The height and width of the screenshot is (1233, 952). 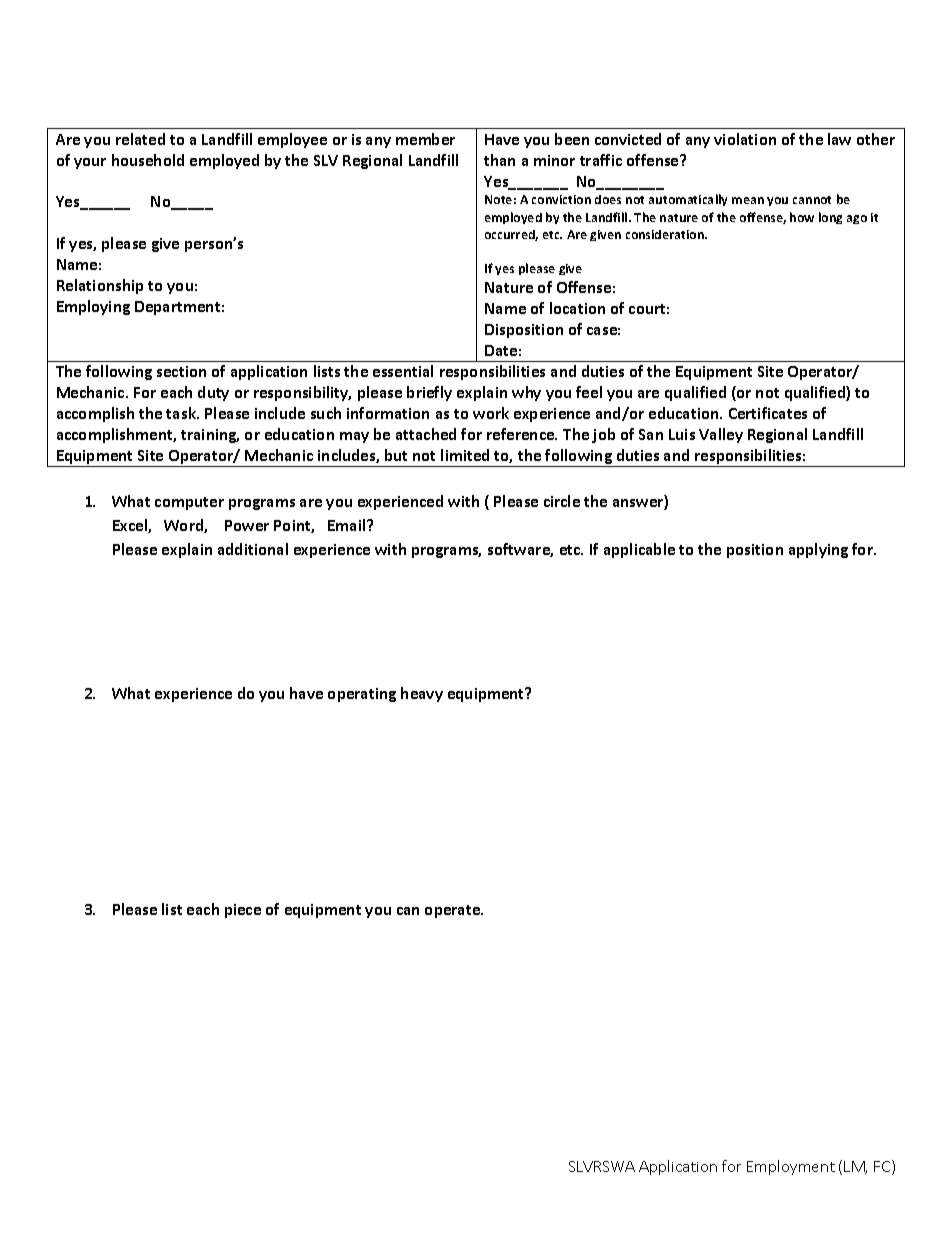 What do you see at coordinates (422, 694) in the screenshot?
I see `heavy` at bounding box center [422, 694].
